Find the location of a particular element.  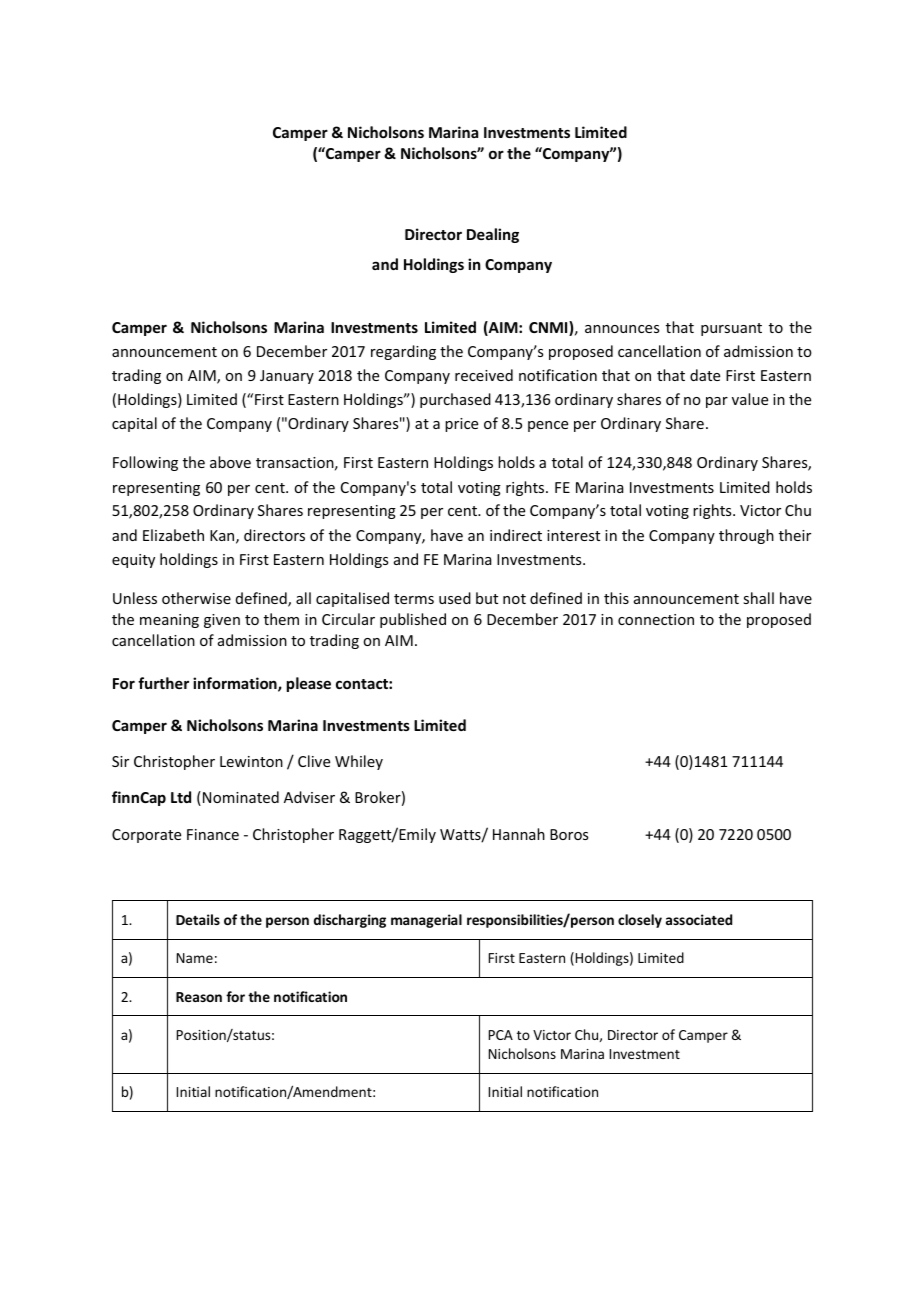

January is located at coordinates (287, 377).
